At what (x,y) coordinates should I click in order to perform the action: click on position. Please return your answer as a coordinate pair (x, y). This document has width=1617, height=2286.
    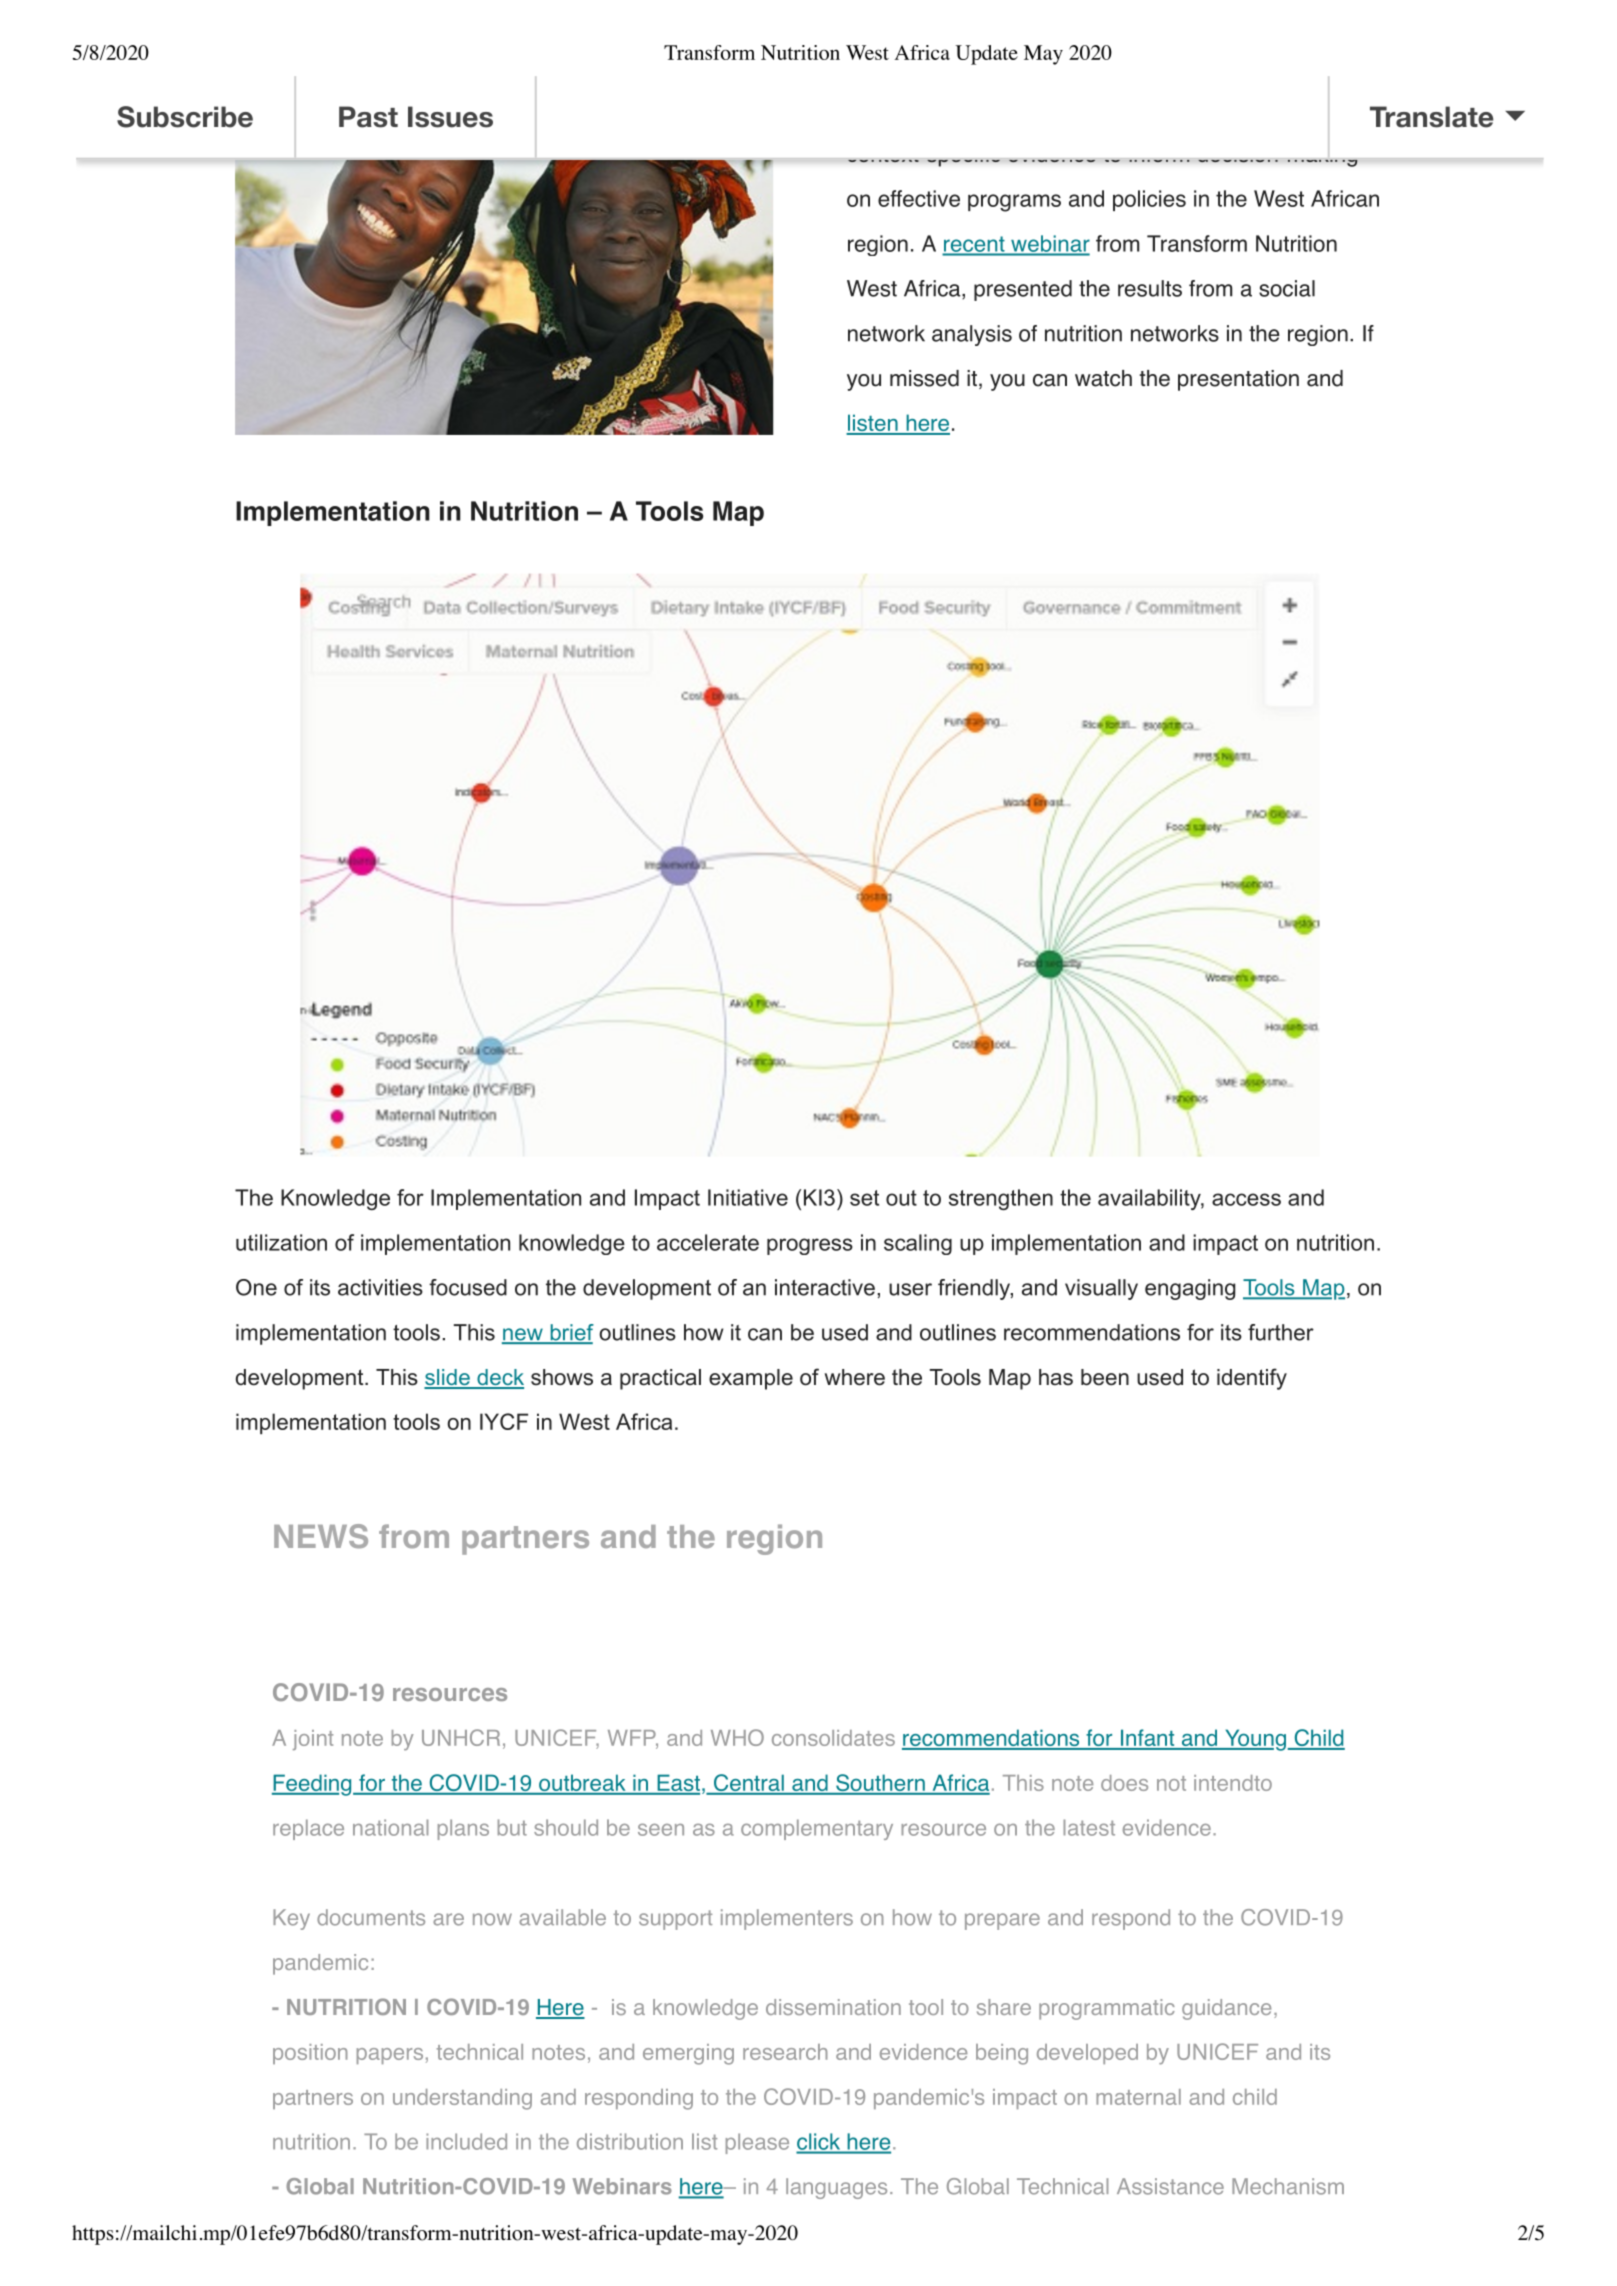
    Looking at the image, I should click on (310, 2054).
